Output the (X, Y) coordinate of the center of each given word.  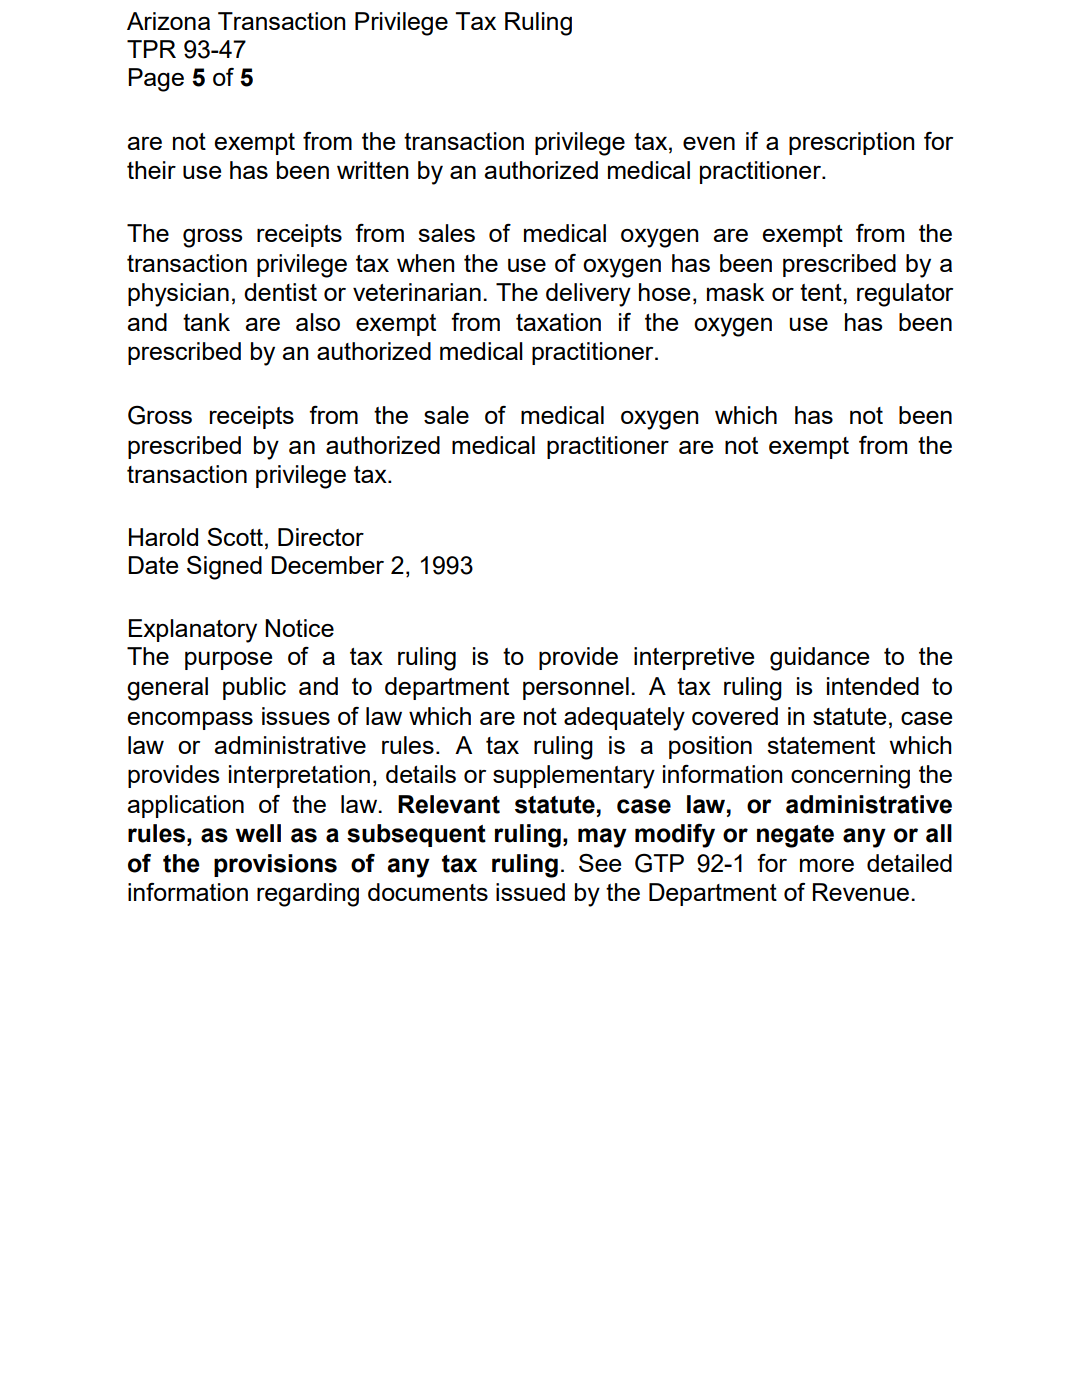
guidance (819, 659)
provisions (275, 865)
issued (530, 892)
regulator (905, 295)
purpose (228, 661)
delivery (588, 295)
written (373, 170)
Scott (235, 537)
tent (822, 292)
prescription (852, 143)
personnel (576, 688)
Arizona (168, 21)
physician (178, 295)
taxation (558, 322)
